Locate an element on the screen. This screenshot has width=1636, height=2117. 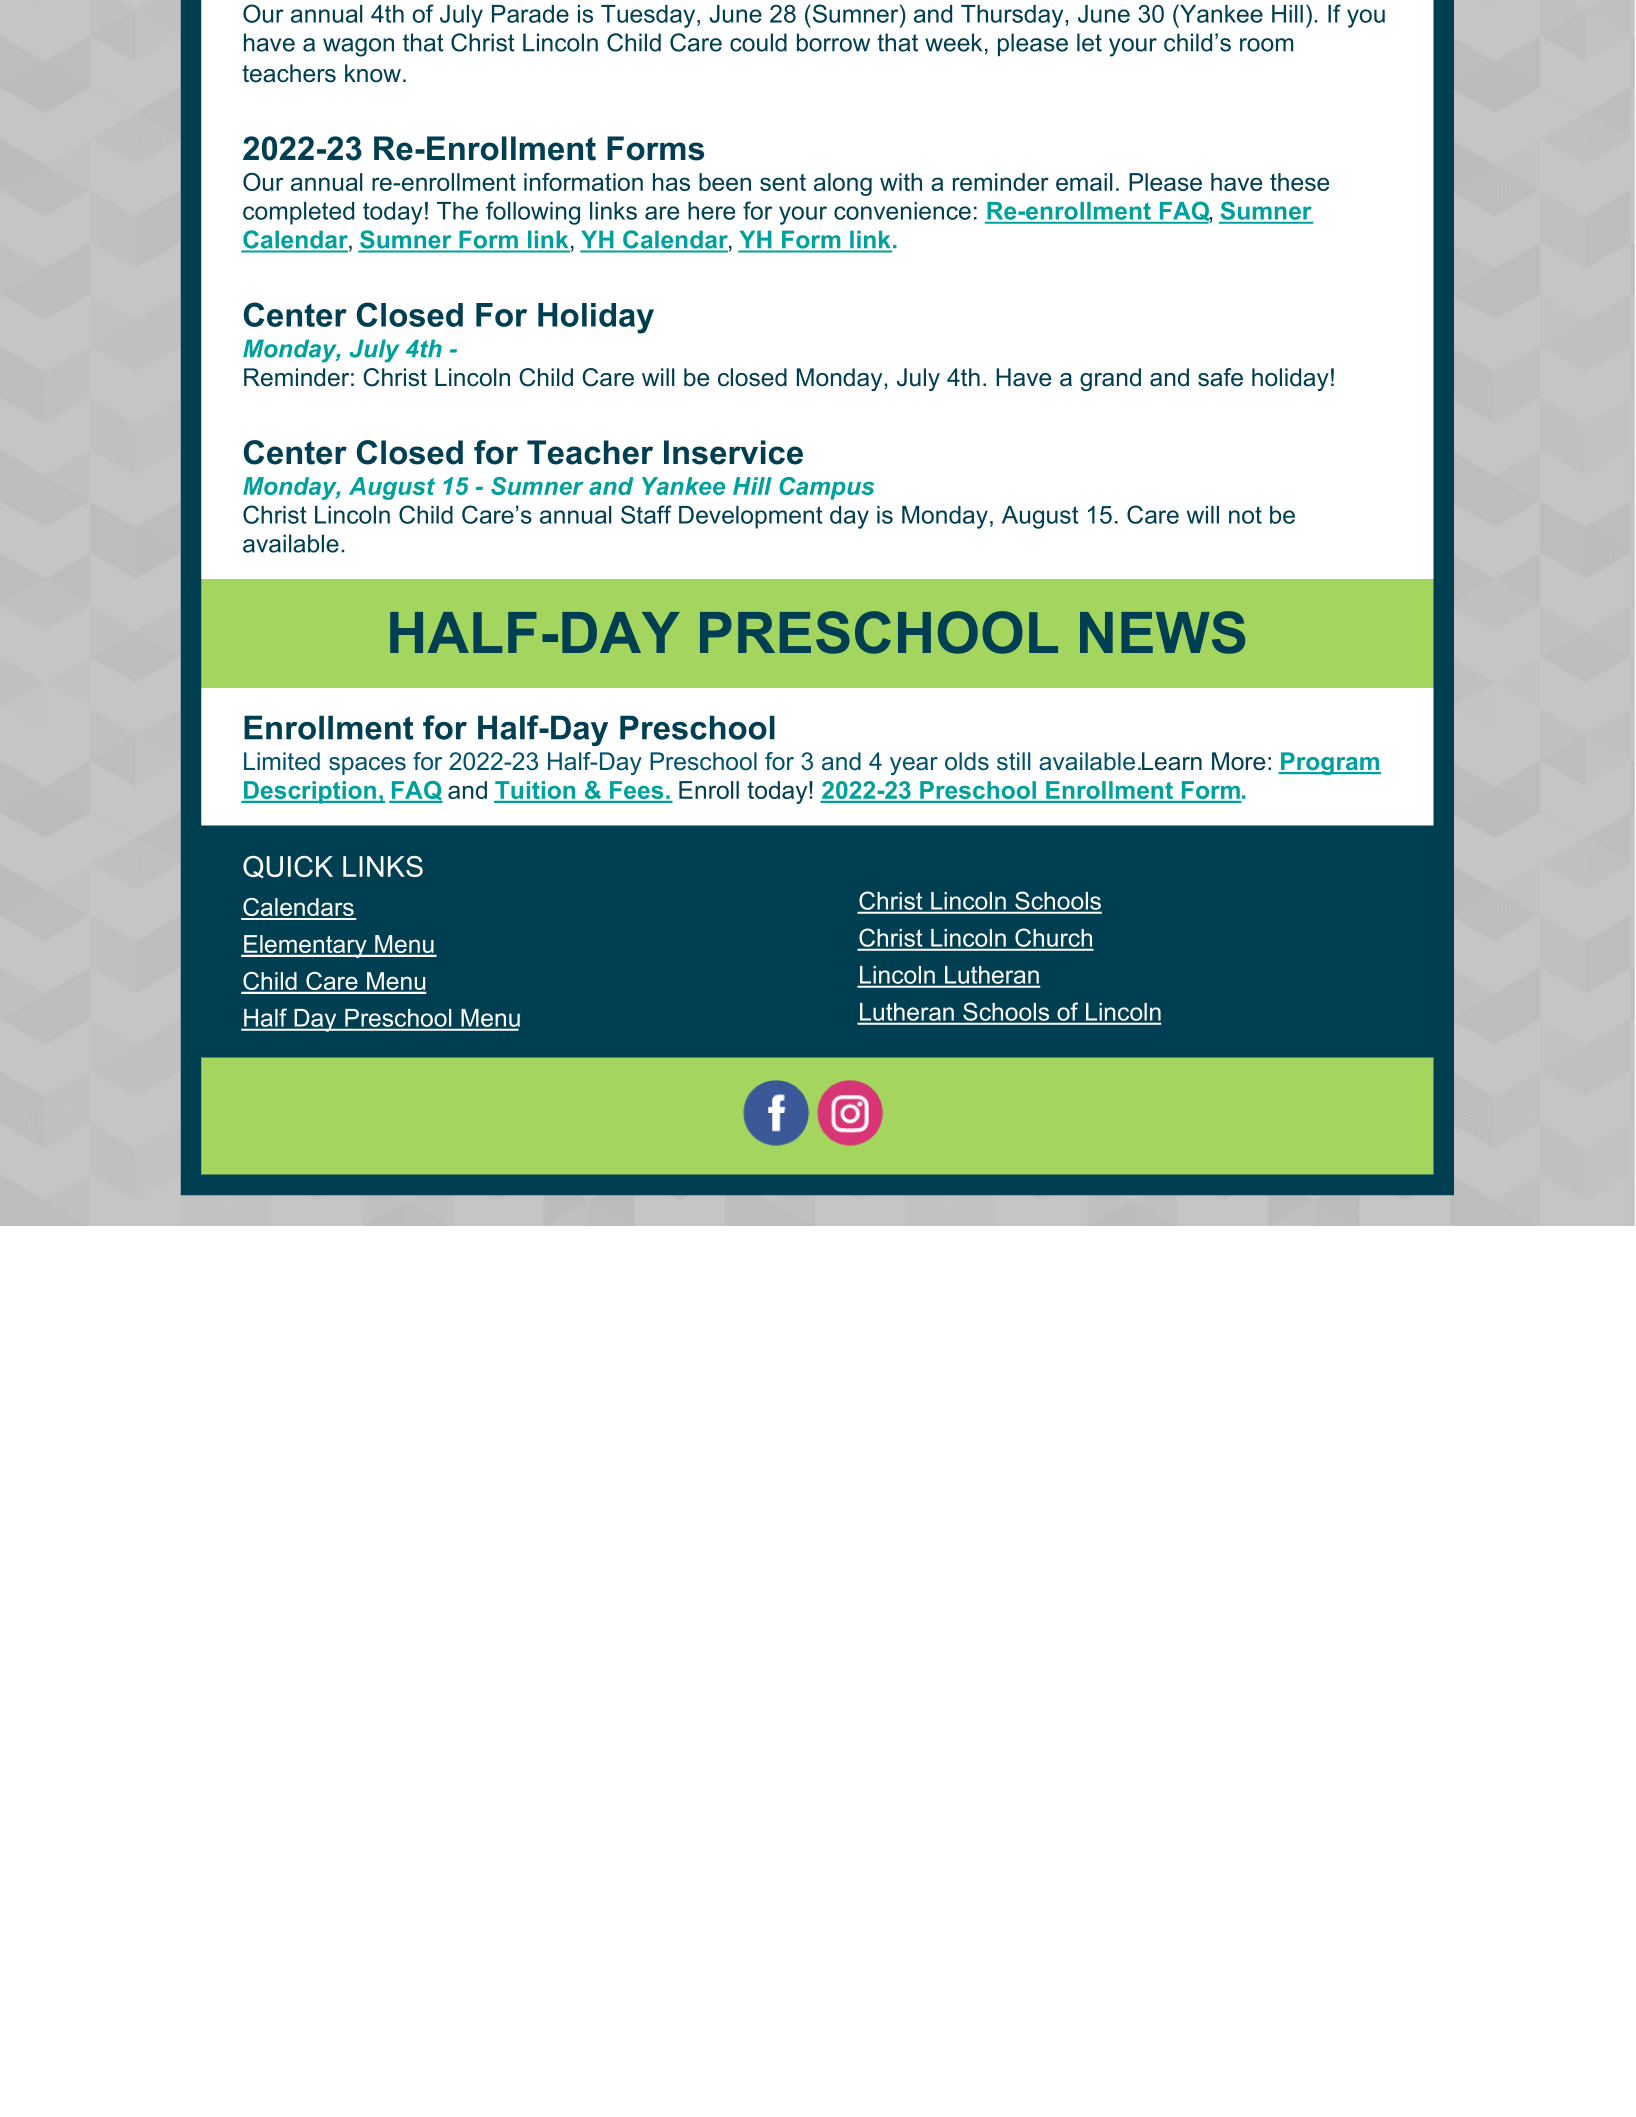
Staff is located at coordinates (646, 514).
